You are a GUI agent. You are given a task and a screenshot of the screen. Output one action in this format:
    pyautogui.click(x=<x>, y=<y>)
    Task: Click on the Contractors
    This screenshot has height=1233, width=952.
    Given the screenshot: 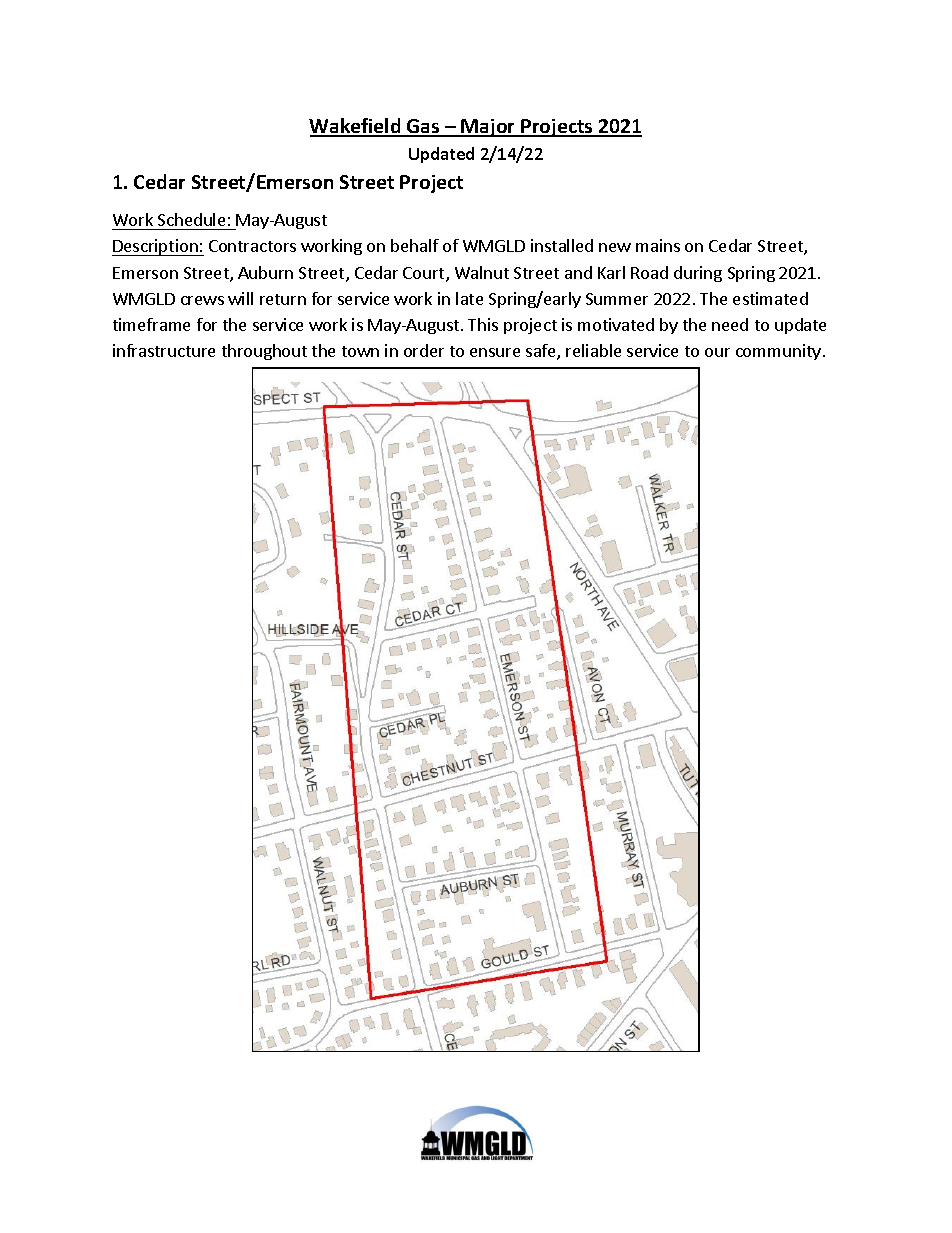 What is the action you would take?
    pyautogui.click(x=252, y=246)
